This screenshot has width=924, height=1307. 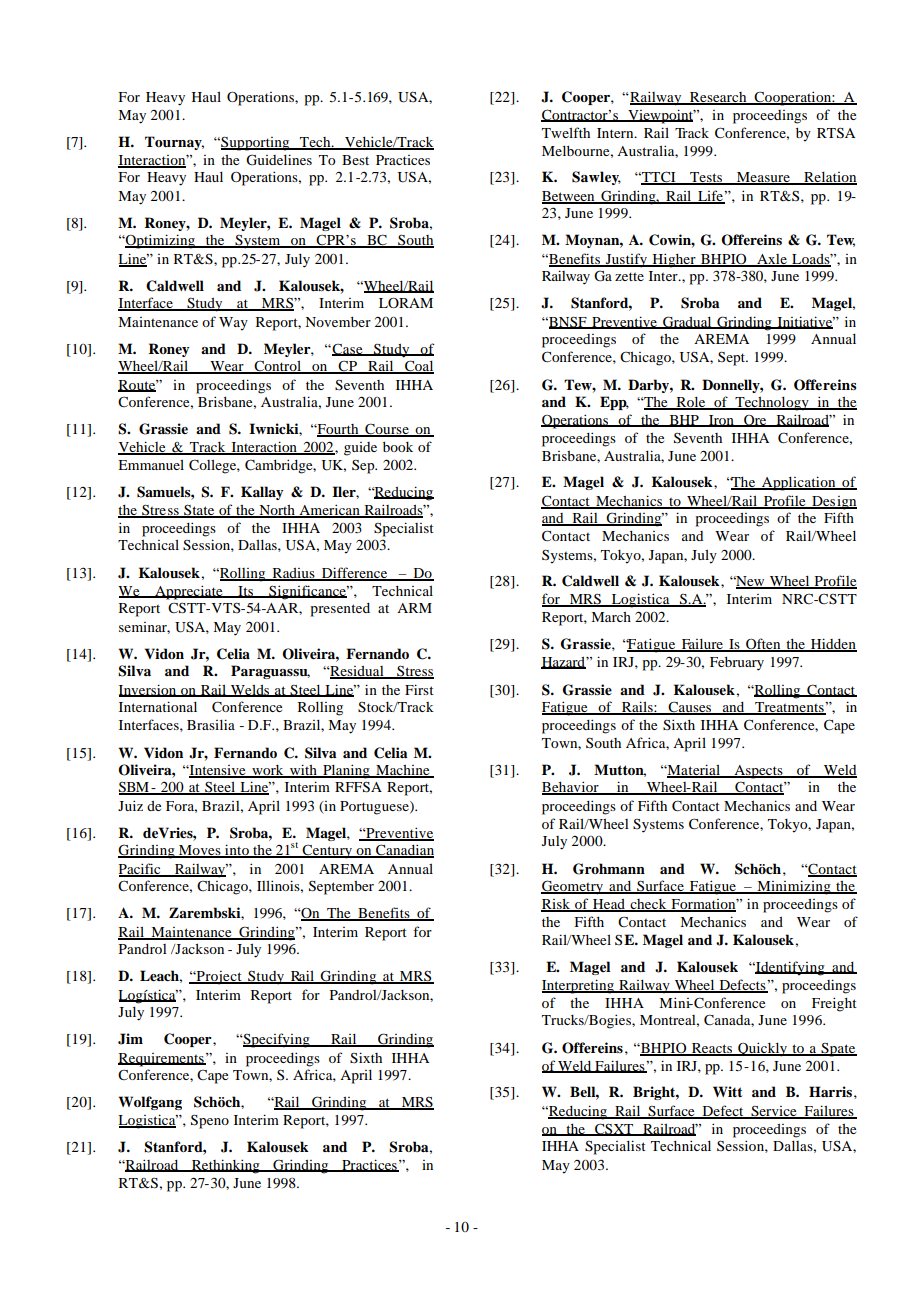 What do you see at coordinates (226, 1166) in the screenshot?
I see `Rethinking` at bounding box center [226, 1166].
